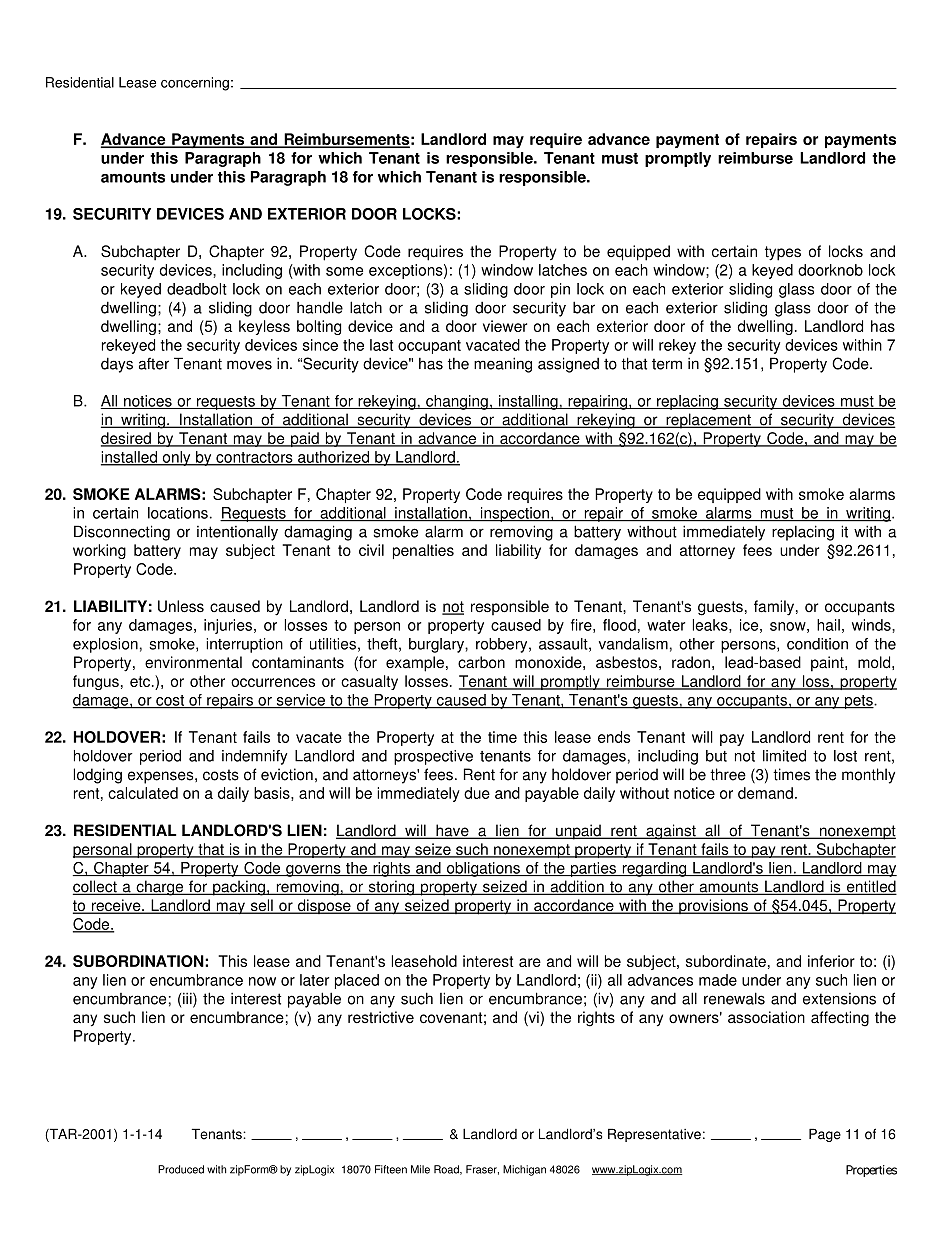  I want to click on after, so click(154, 364).
